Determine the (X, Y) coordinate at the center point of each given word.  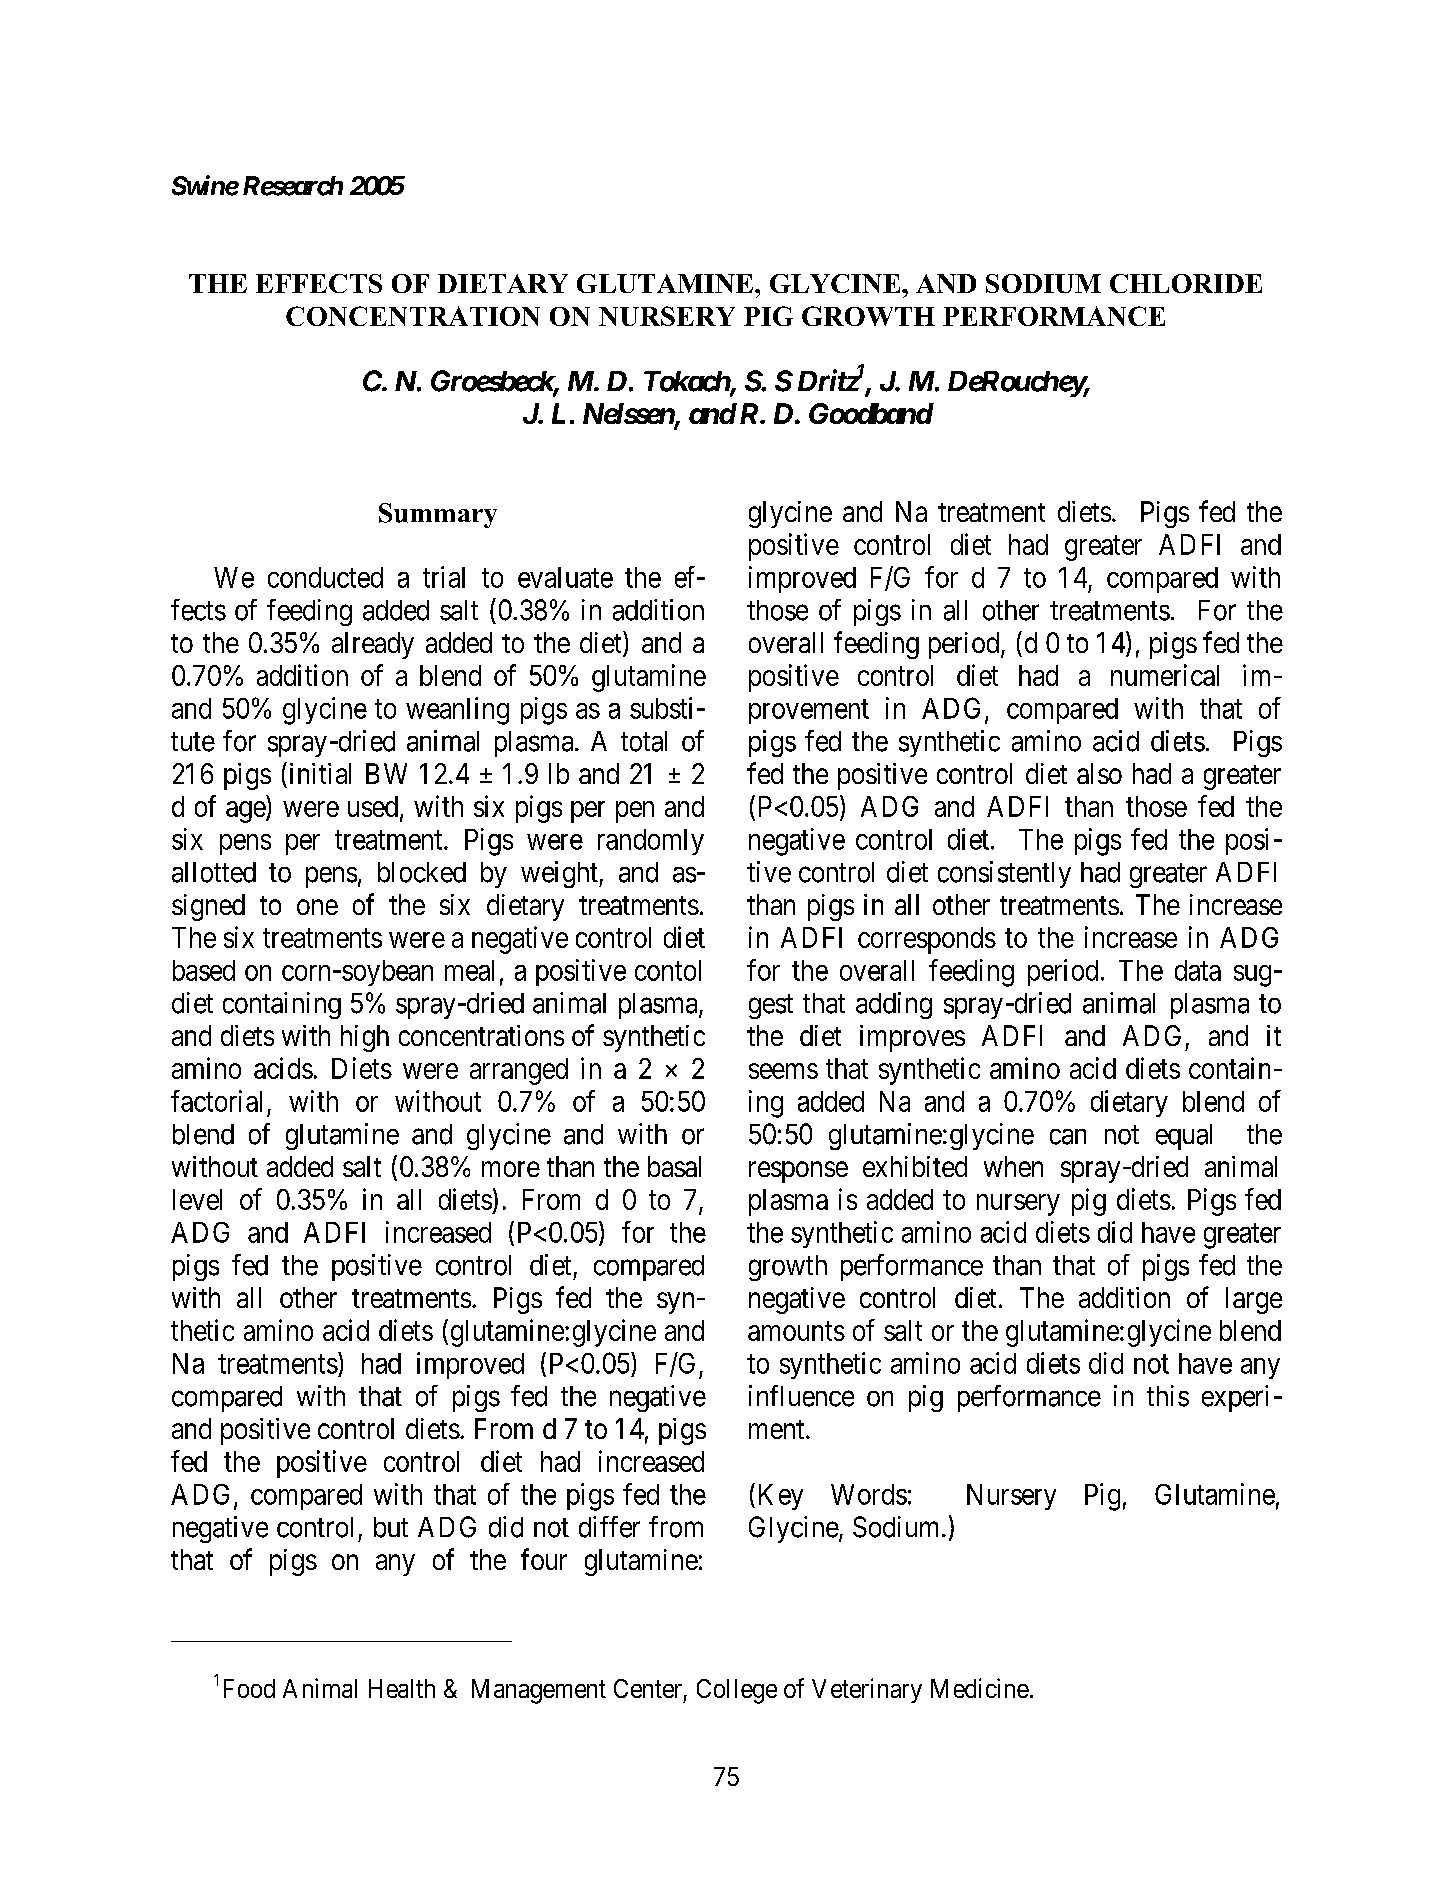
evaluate (565, 577)
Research (293, 186)
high (365, 1038)
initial (320, 773)
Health (402, 1688)
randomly (651, 842)
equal (1184, 1137)
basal (674, 1166)
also (1099, 773)
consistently (1004, 874)
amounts (796, 1331)
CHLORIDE (1186, 283)
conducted (325, 577)
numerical (1165, 675)
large (1254, 1300)
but (391, 1527)
